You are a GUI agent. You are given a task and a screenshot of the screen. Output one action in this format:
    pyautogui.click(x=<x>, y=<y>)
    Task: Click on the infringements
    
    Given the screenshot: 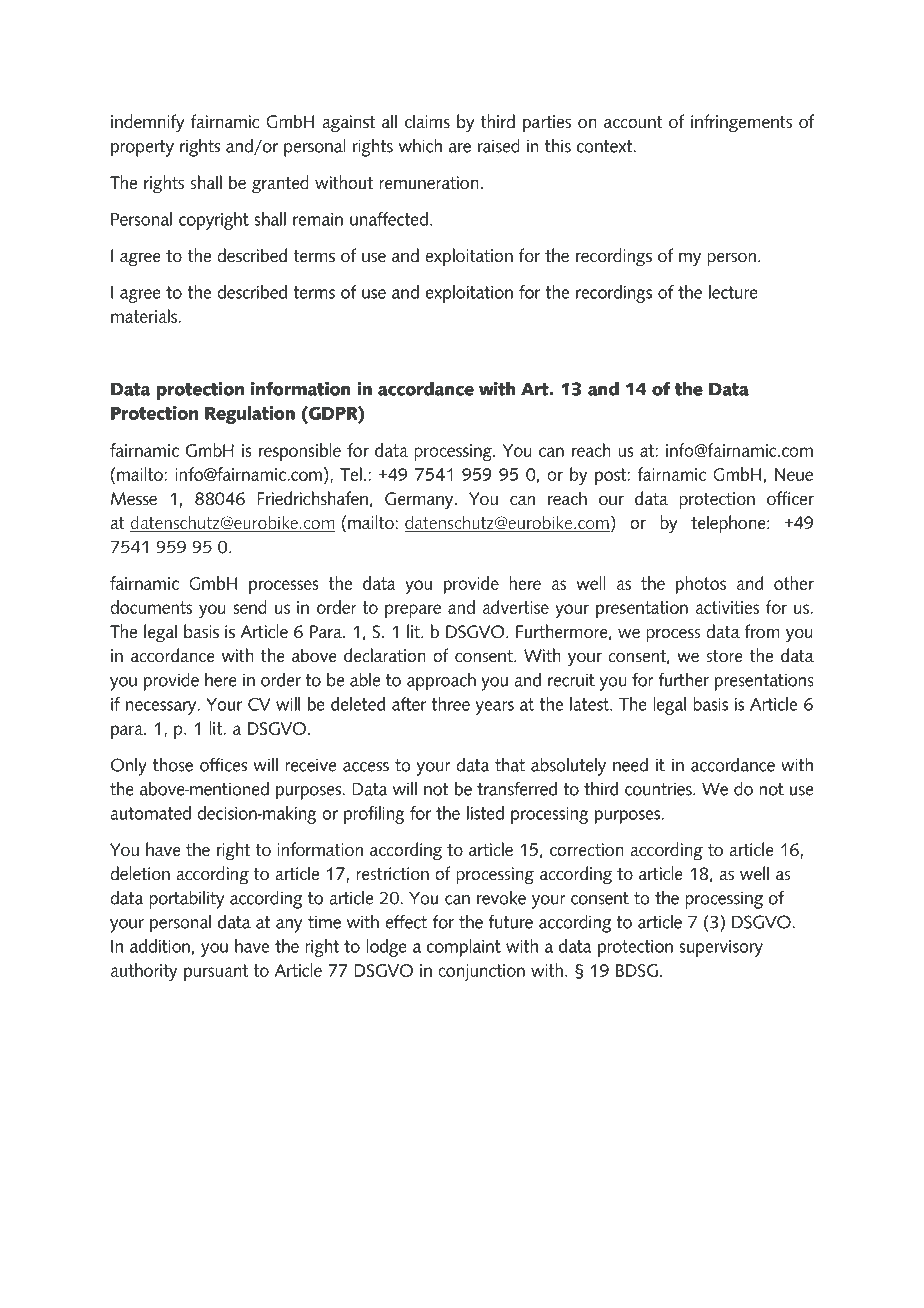 What is the action you would take?
    pyautogui.click(x=741, y=123)
